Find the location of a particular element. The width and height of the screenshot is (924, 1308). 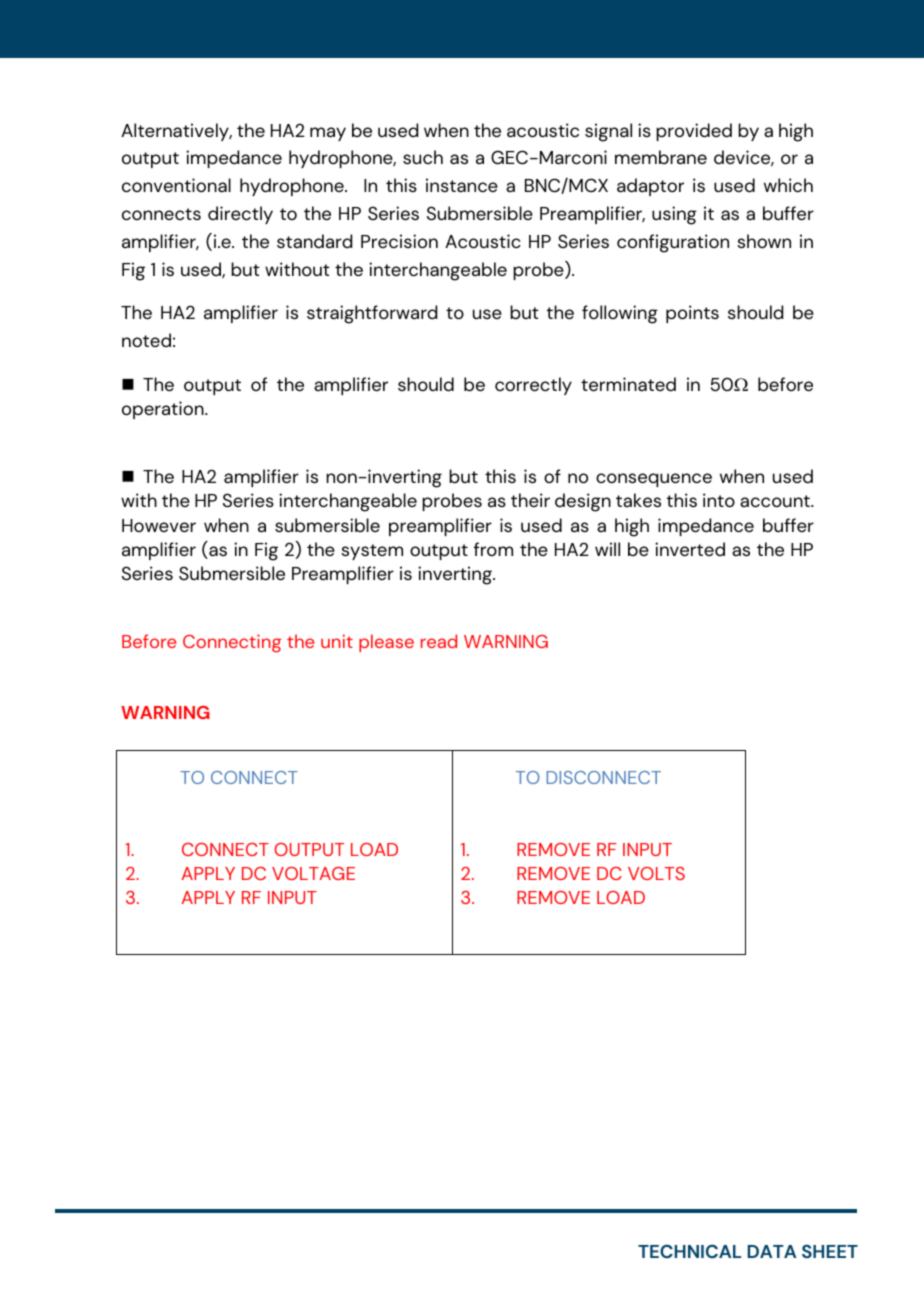

TECHNICAL is located at coordinates (689, 1251).
